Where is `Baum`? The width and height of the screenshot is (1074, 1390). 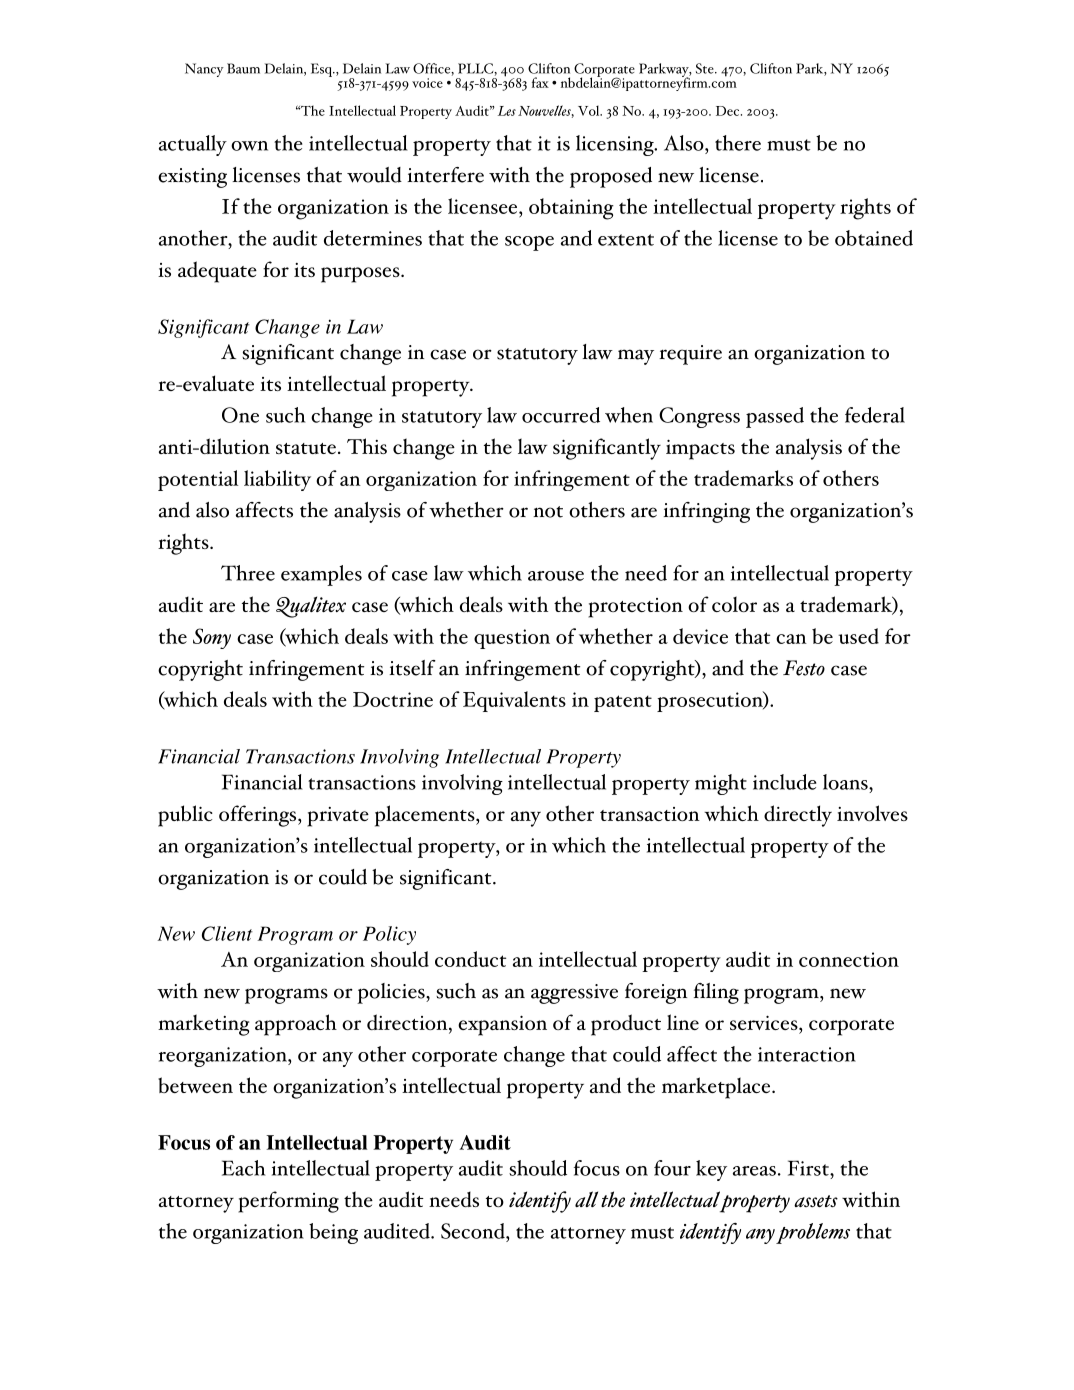
Baum is located at coordinates (243, 68).
